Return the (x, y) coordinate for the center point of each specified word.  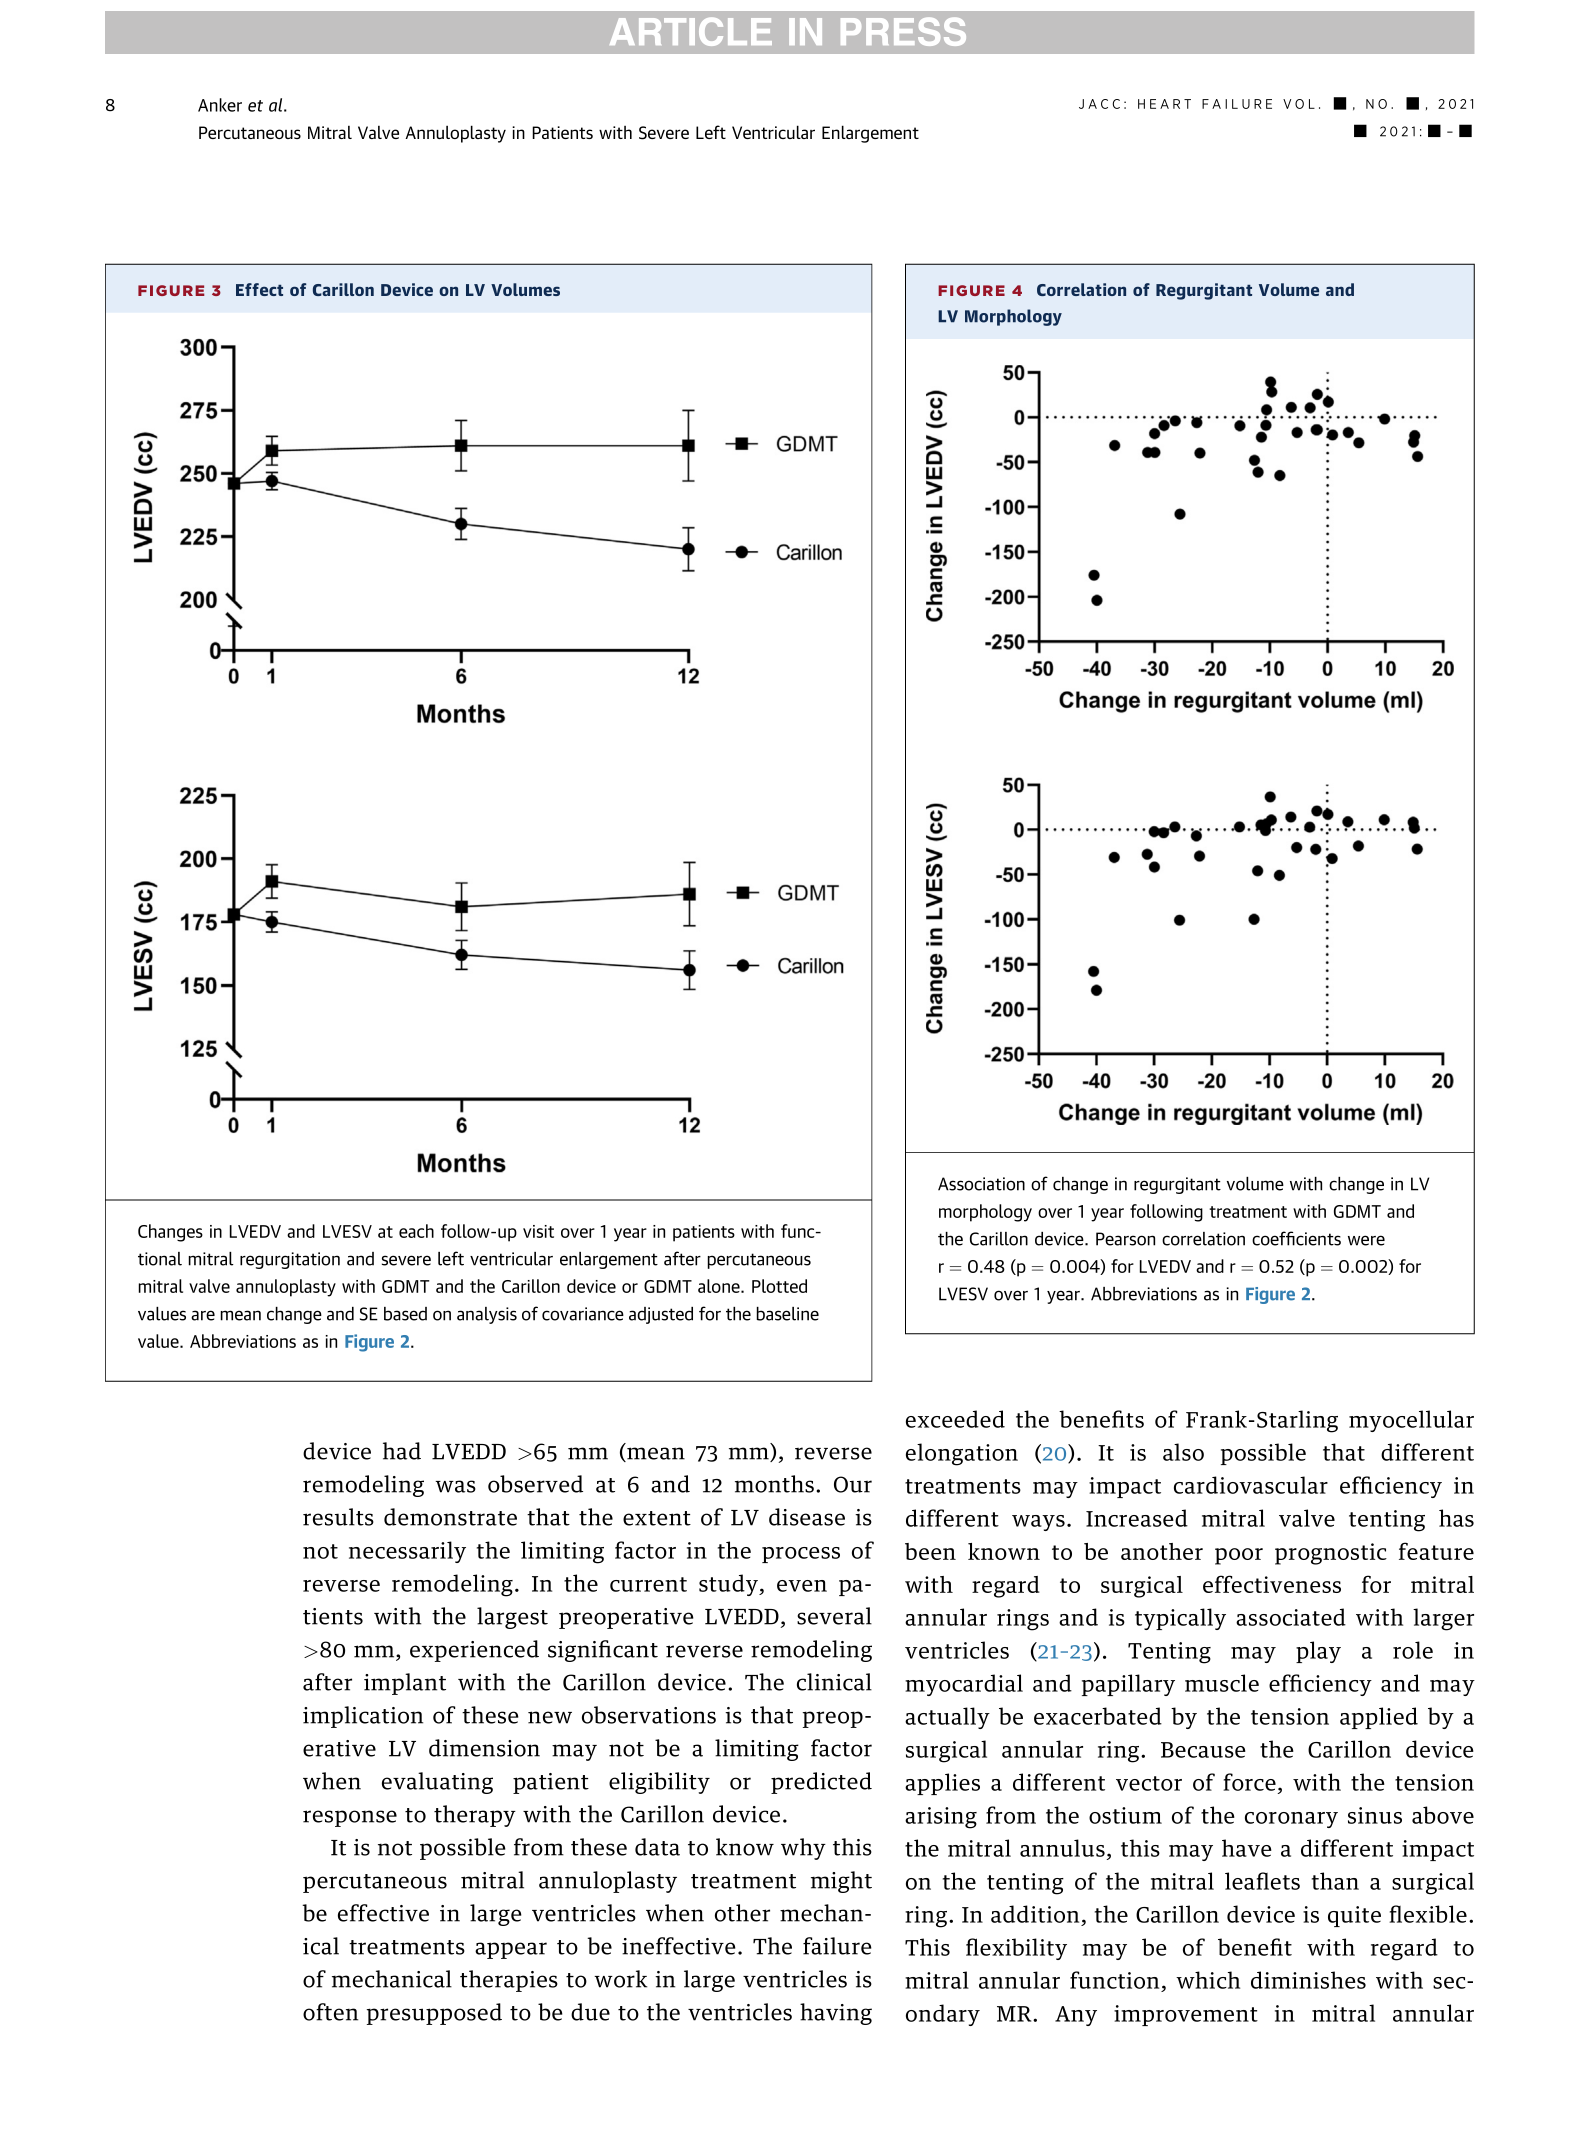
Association (981, 1184)
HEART (1164, 104)
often (330, 2012)
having (836, 2014)
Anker (220, 105)
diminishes (1308, 1980)
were (1366, 1240)
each (416, 1231)
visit (538, 1231)
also (1183, 1452)
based (405, 1314)
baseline (787, 1314)
